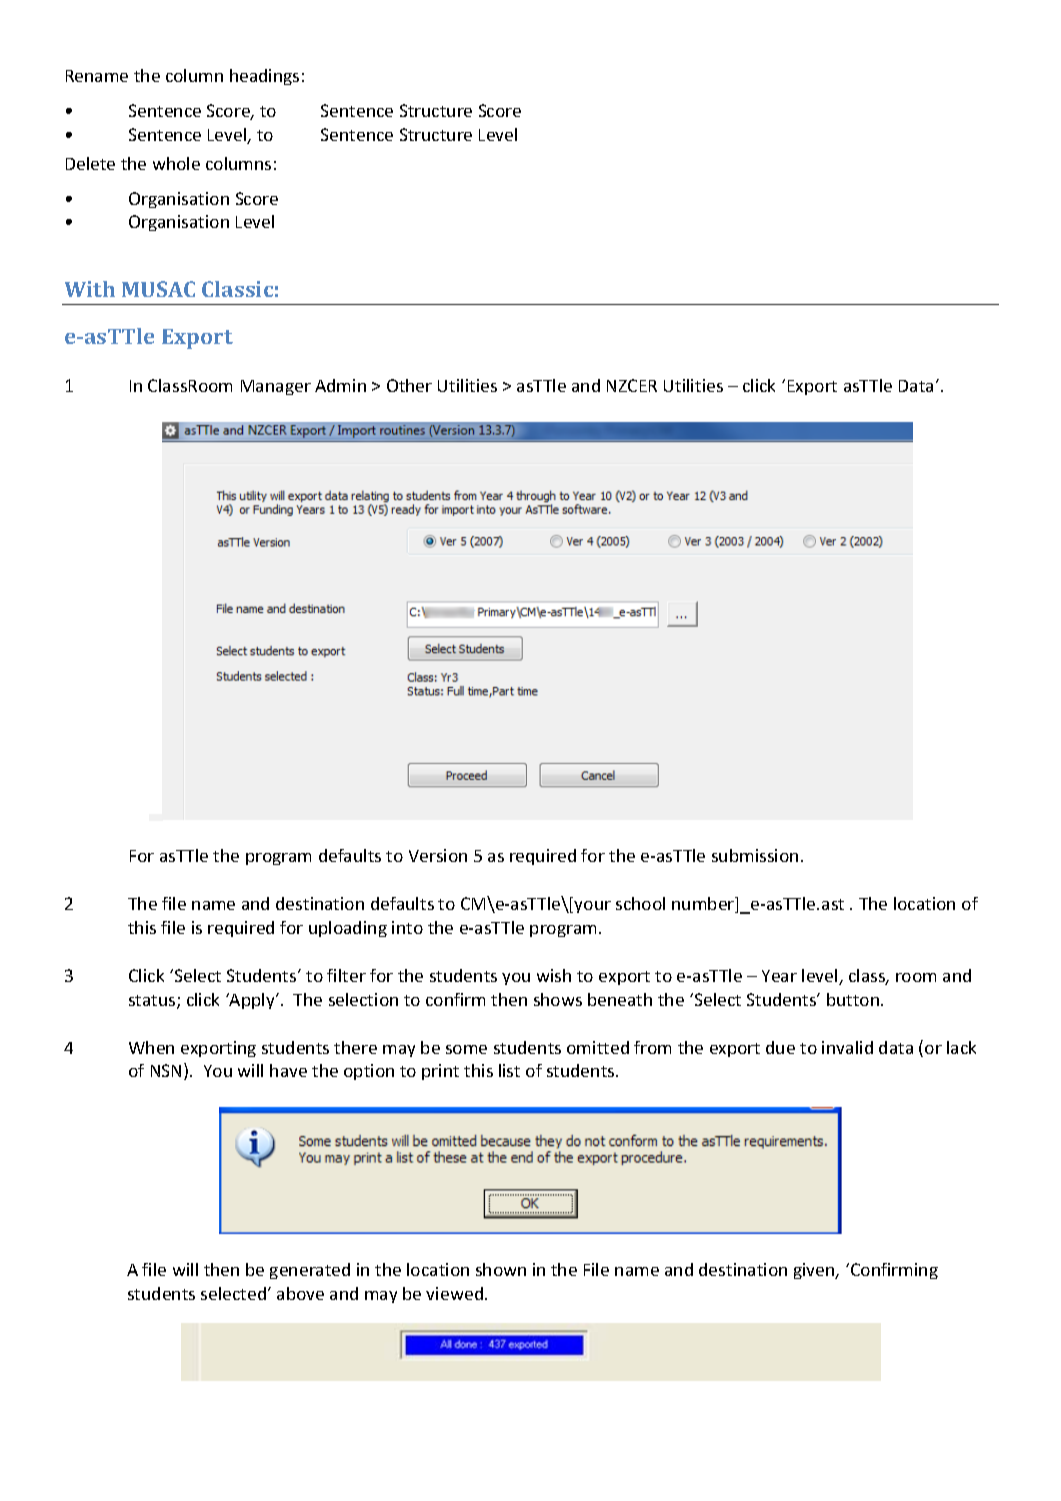  Describe the element at coordinates (755, 855) in the screenshot. I see `submission` at that location.
